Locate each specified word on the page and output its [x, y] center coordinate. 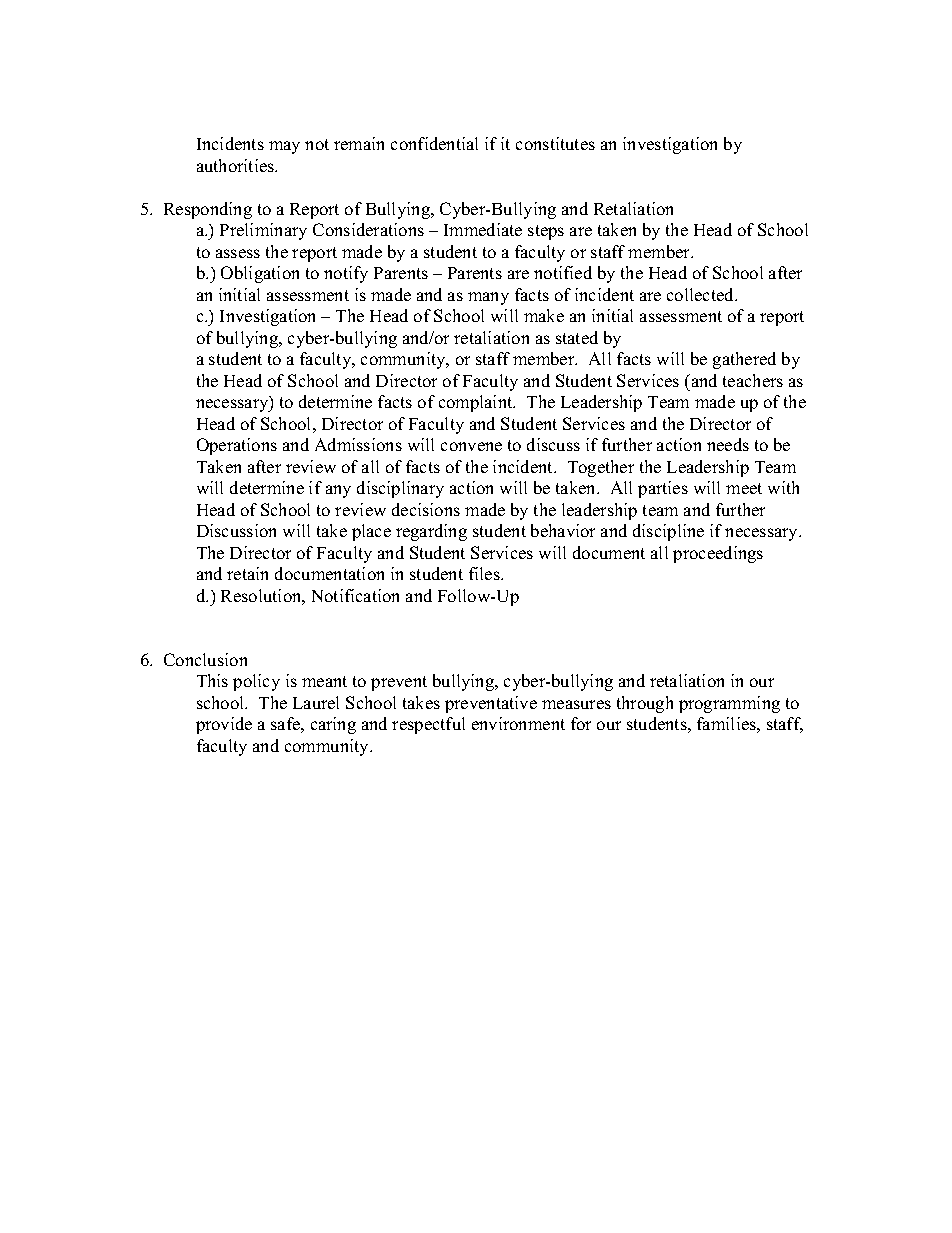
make [544, 315]
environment [518, 723]
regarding [431, 532]
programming [729, 704]
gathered [744, 360]
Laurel [316, 702]
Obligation [260, 274]
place [371, 532]
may [284, 147]
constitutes [555, 143]
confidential [434, 143]
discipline [668, 532]
